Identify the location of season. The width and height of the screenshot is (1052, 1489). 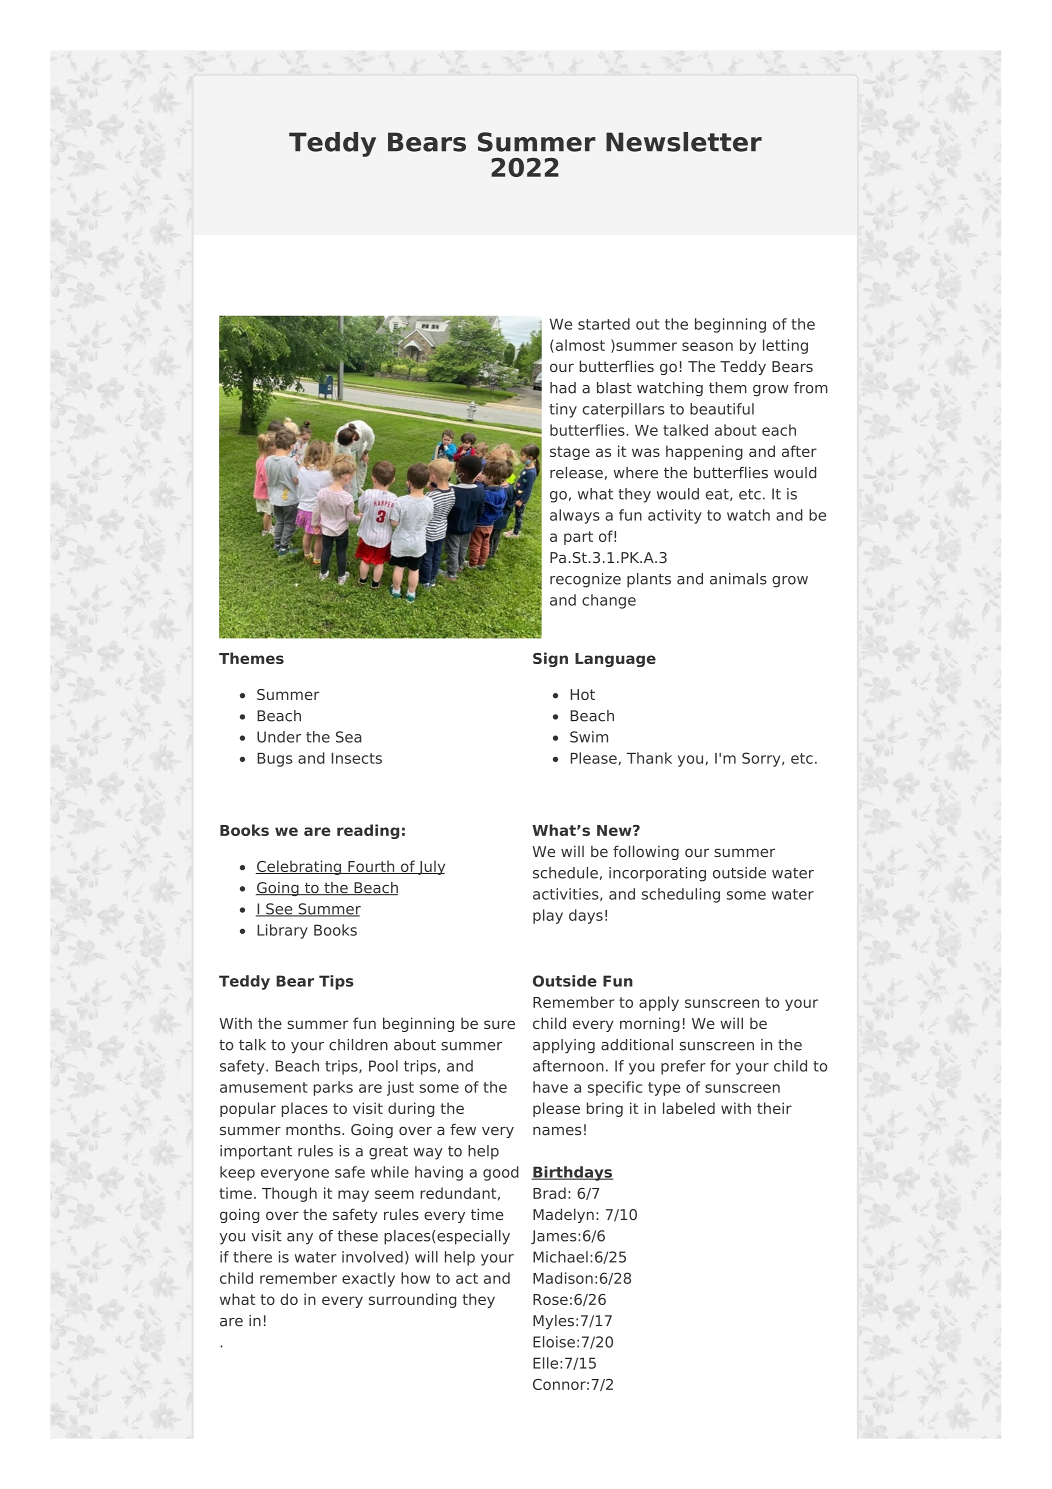
(707, 346).
